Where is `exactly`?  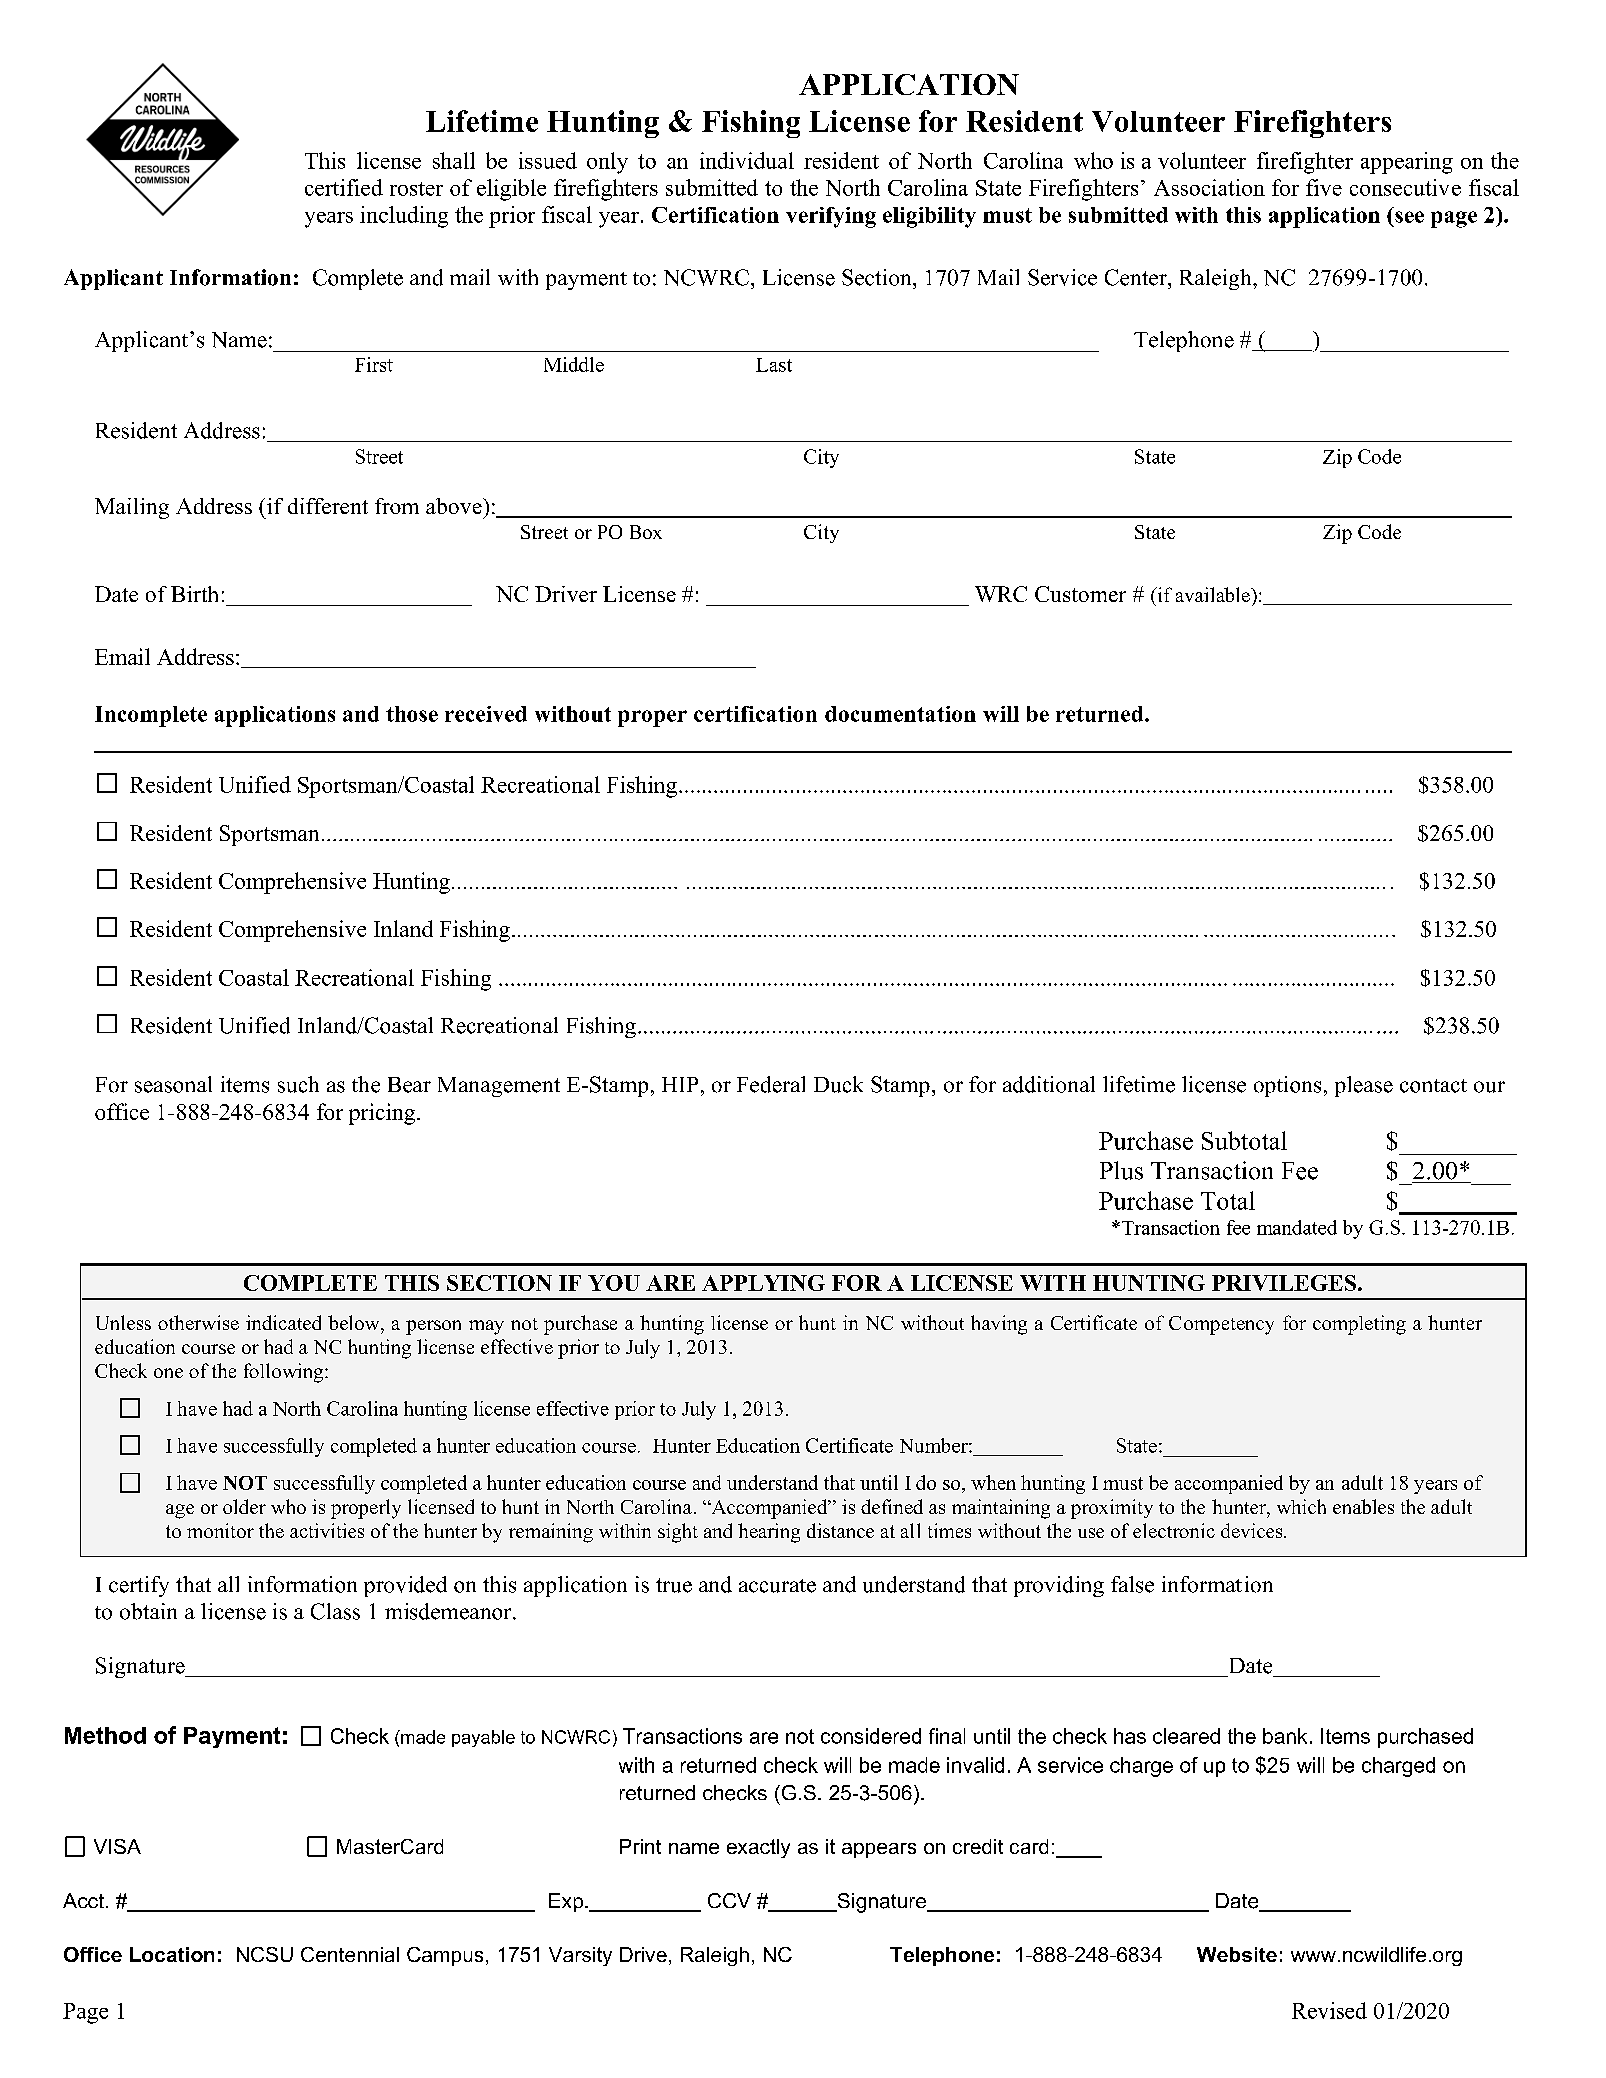 exactly is located at coordinates (758, 1848).
